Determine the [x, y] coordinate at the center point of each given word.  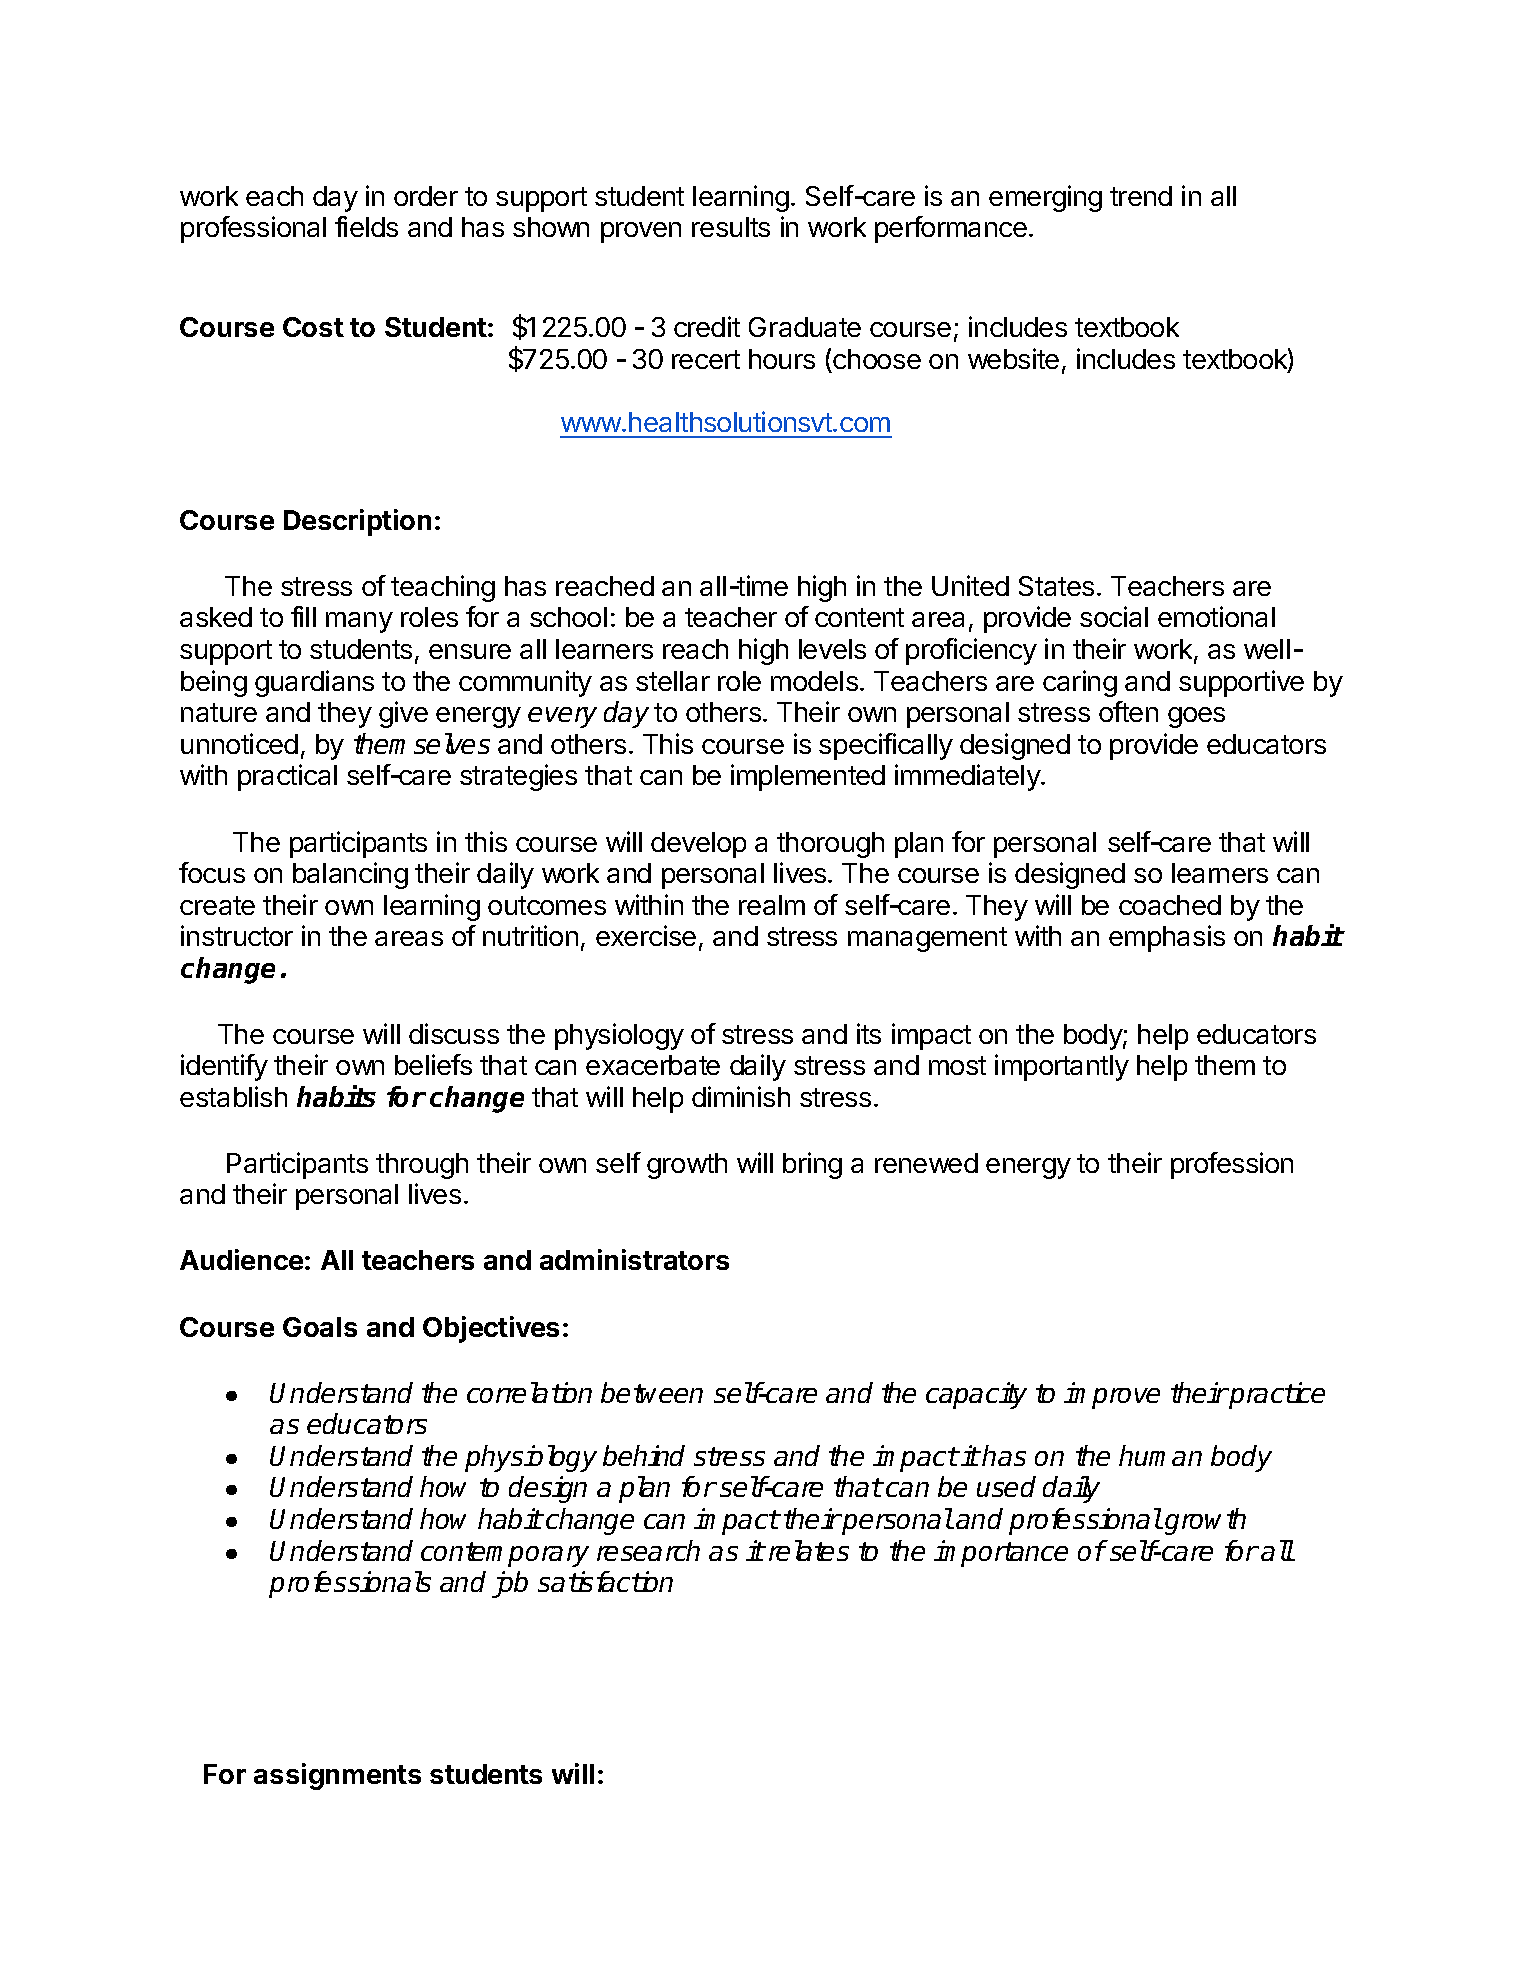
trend [1141, 196]
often [1128, 711]
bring [812, 1165]
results [731, 227]
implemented [808, 777]
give [403, 714]
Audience [241, 1259]
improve [1112, 1395]
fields [366, 226]
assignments [337, 1776]
